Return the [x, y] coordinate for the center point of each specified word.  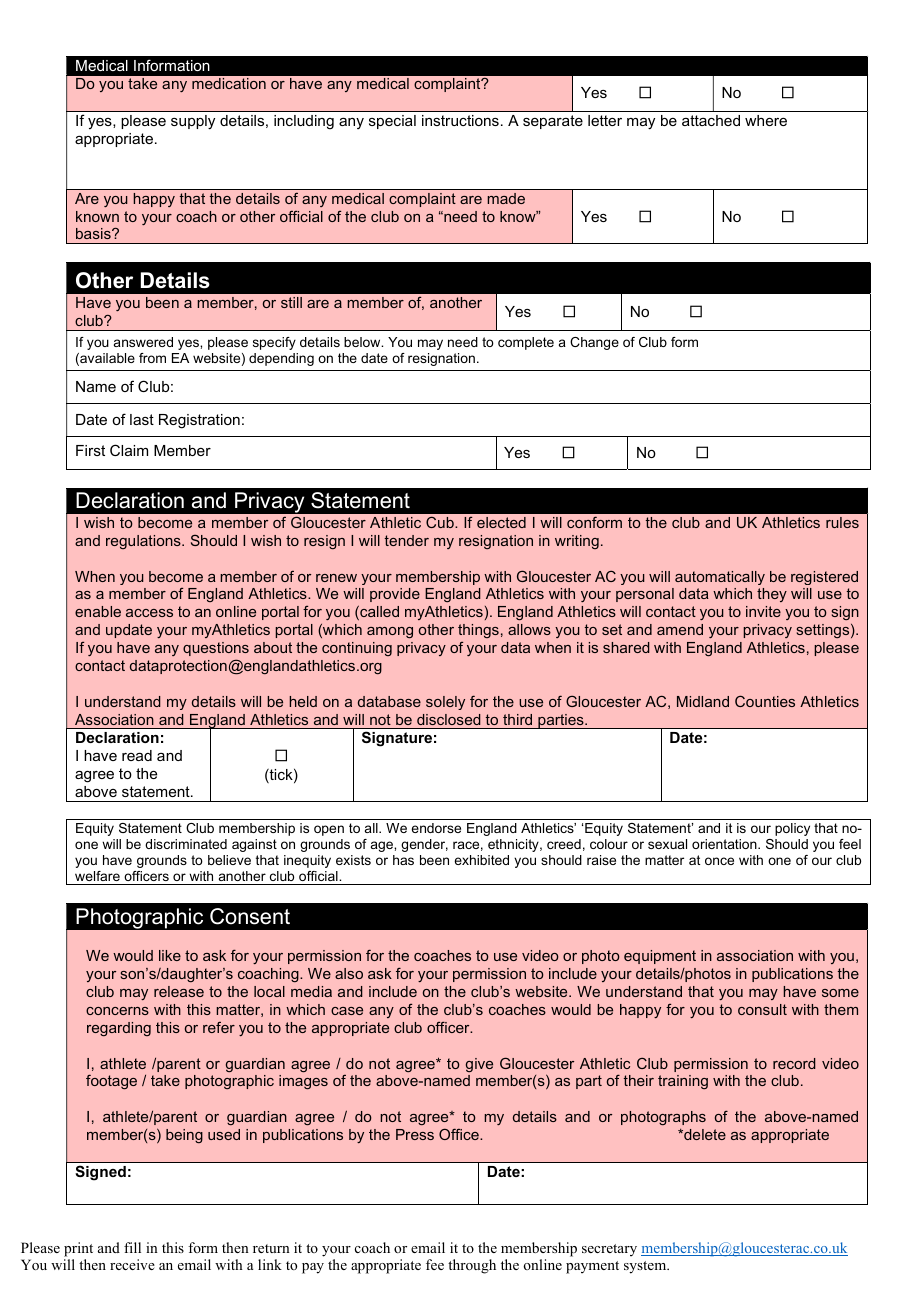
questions [216, 649]
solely [445, 703]
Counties [765, 701]
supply [193, 122]
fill [132, 1247]
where [766, 120]
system [646, 1267]
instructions [460, 120]
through [472, 1266]
